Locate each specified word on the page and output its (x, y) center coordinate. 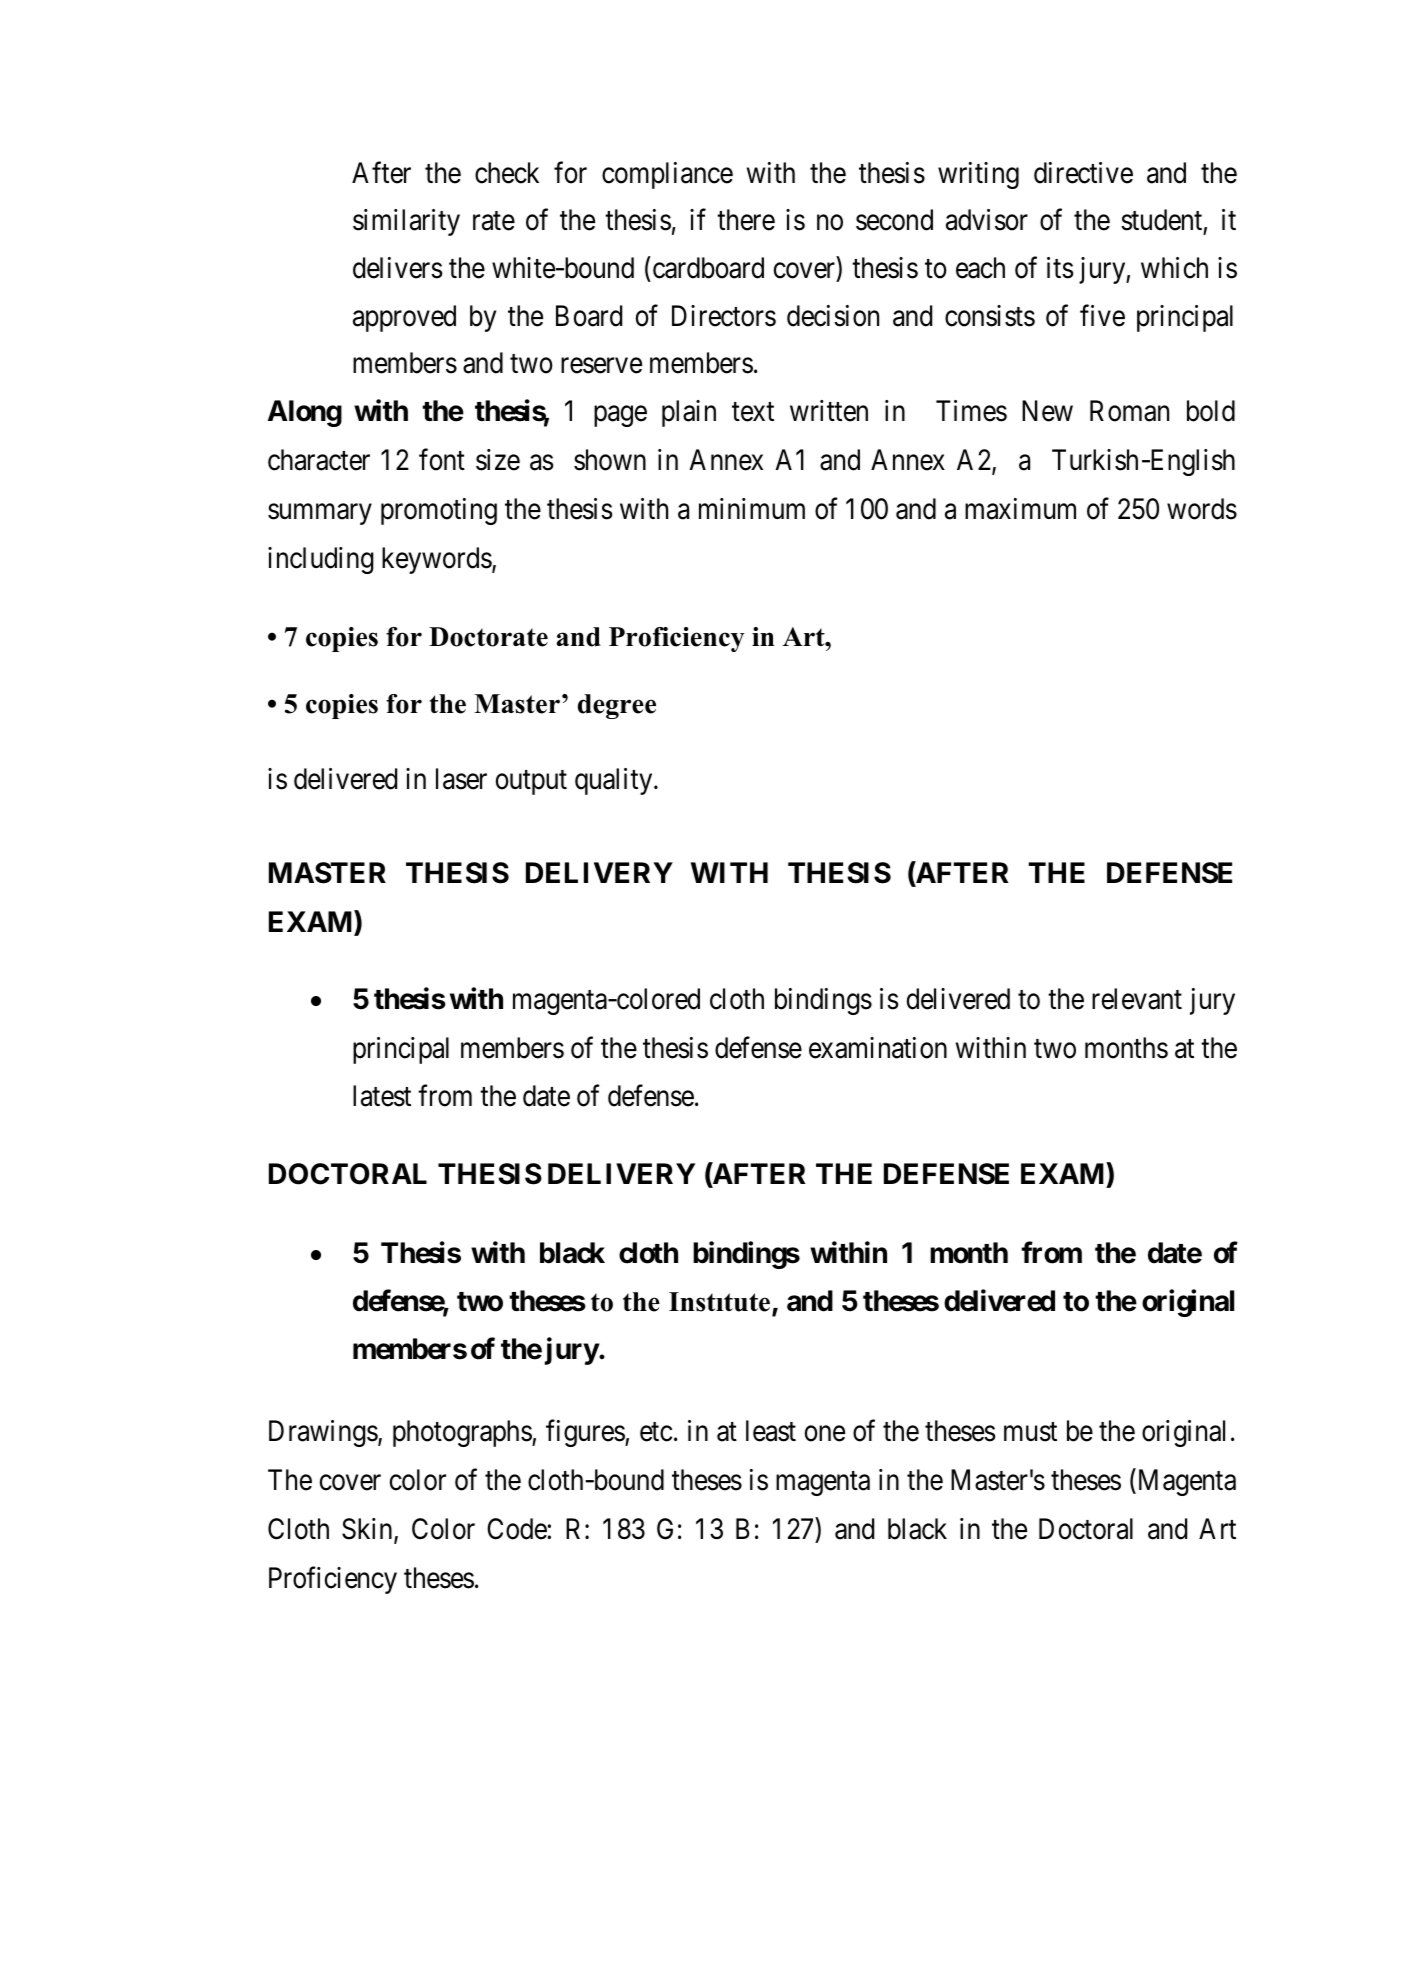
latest (382, 1096)
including (321, 560)
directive (1083, 173)
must (1030, 1432)
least (771, 1431)
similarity (406, 222)
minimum (752, 508)
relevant (1137, 999)
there (746, 220)
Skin (368, 1530)
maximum (1020, 509)
